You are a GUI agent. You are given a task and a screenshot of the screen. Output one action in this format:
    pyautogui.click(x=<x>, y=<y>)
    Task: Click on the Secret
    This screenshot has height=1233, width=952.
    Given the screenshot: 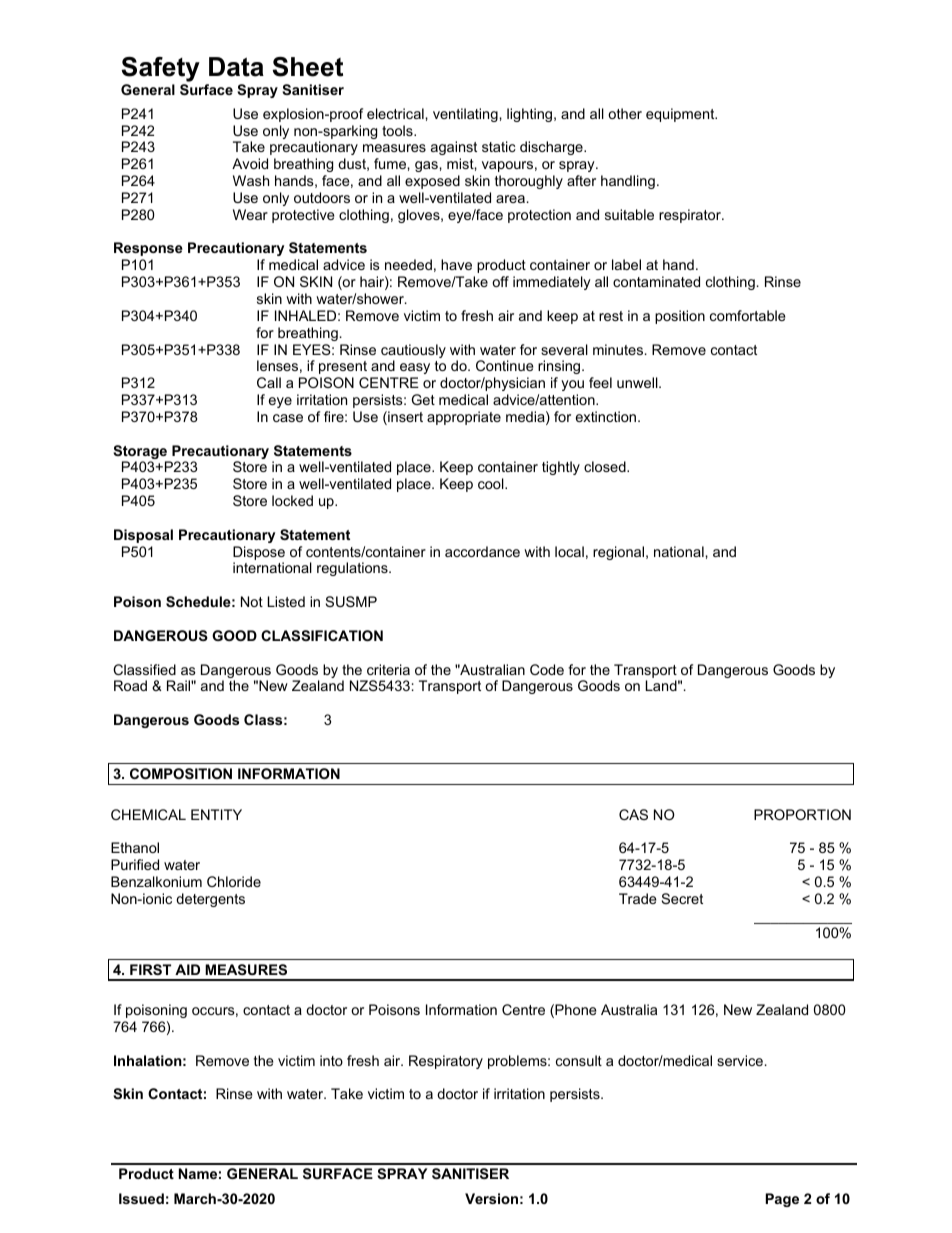 What is the action you would take?
    pyautogui.click(x=682, y=898)
